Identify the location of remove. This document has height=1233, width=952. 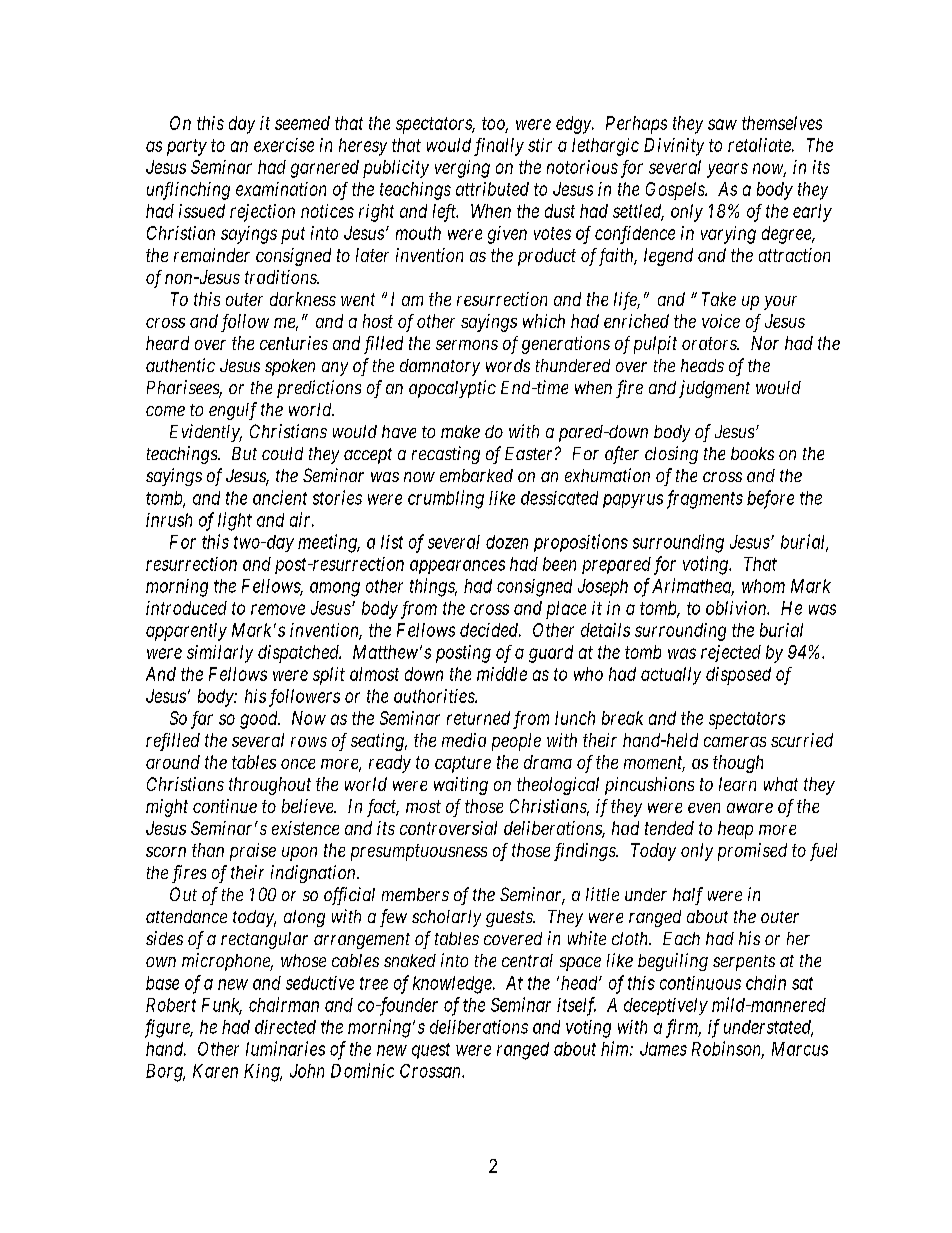
(278, 609).
